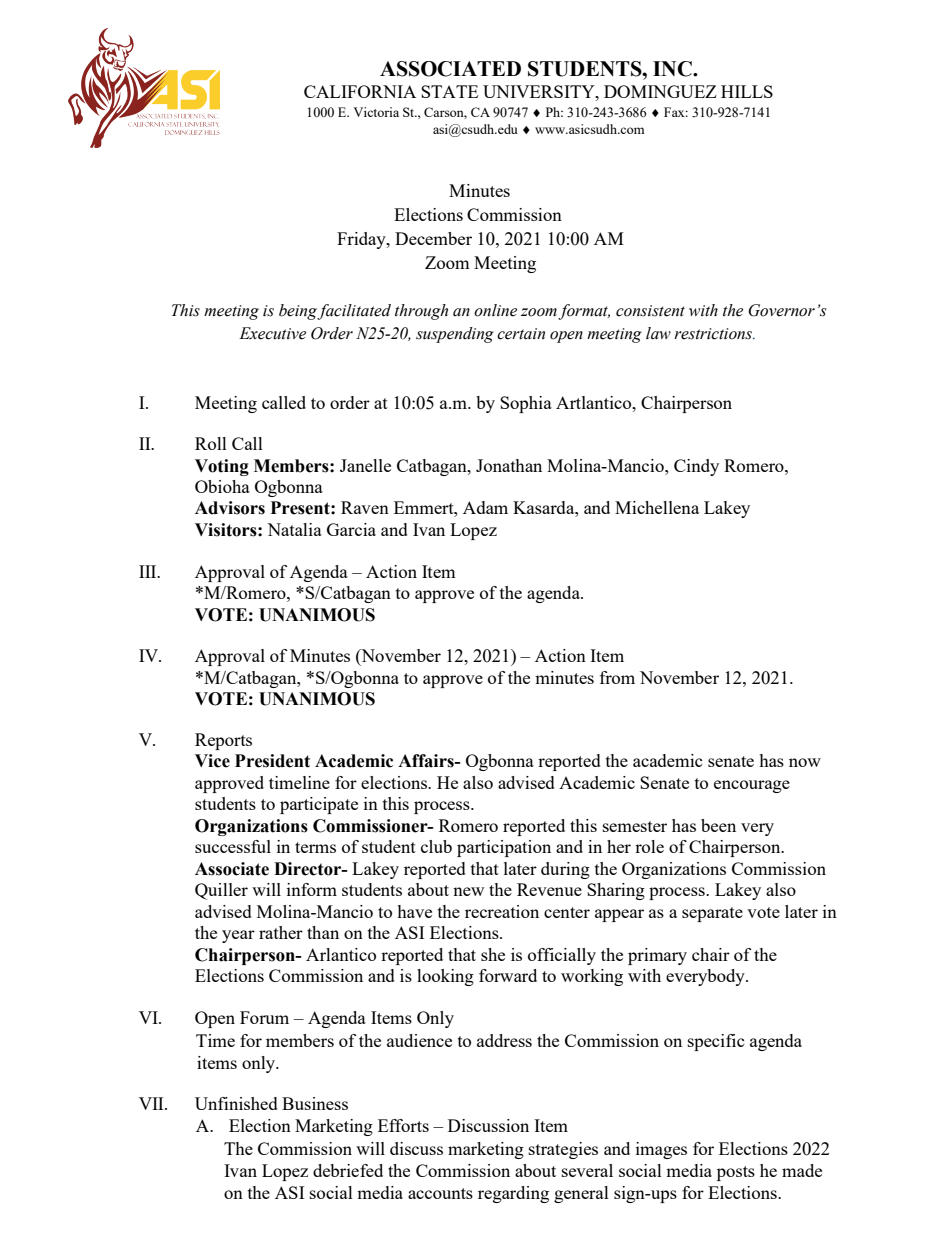  Describe the element at coordinates (236, 1103) in the document. I see `Unfinished` at that location.
